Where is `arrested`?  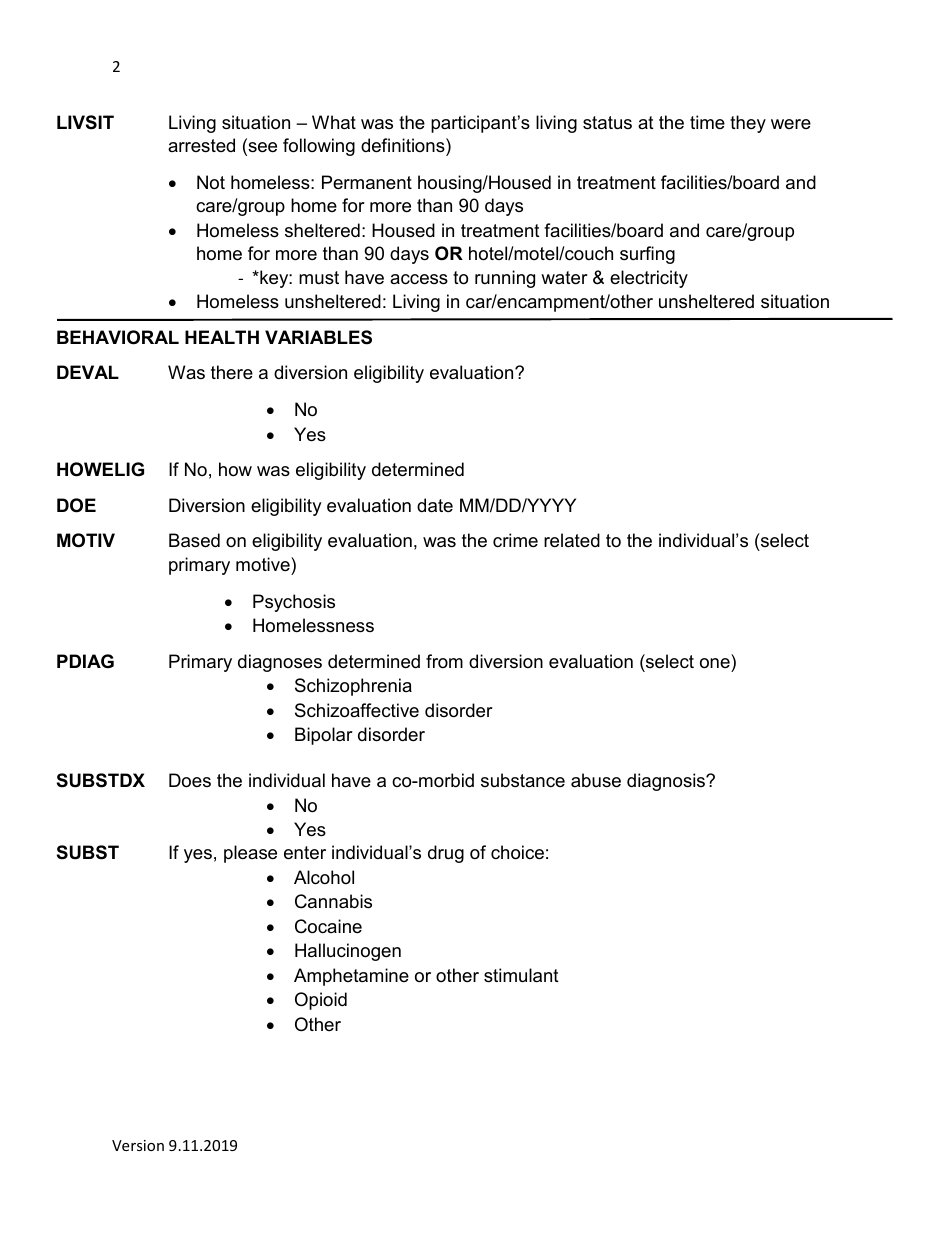 arrested is located at coordinates (201, 145).
